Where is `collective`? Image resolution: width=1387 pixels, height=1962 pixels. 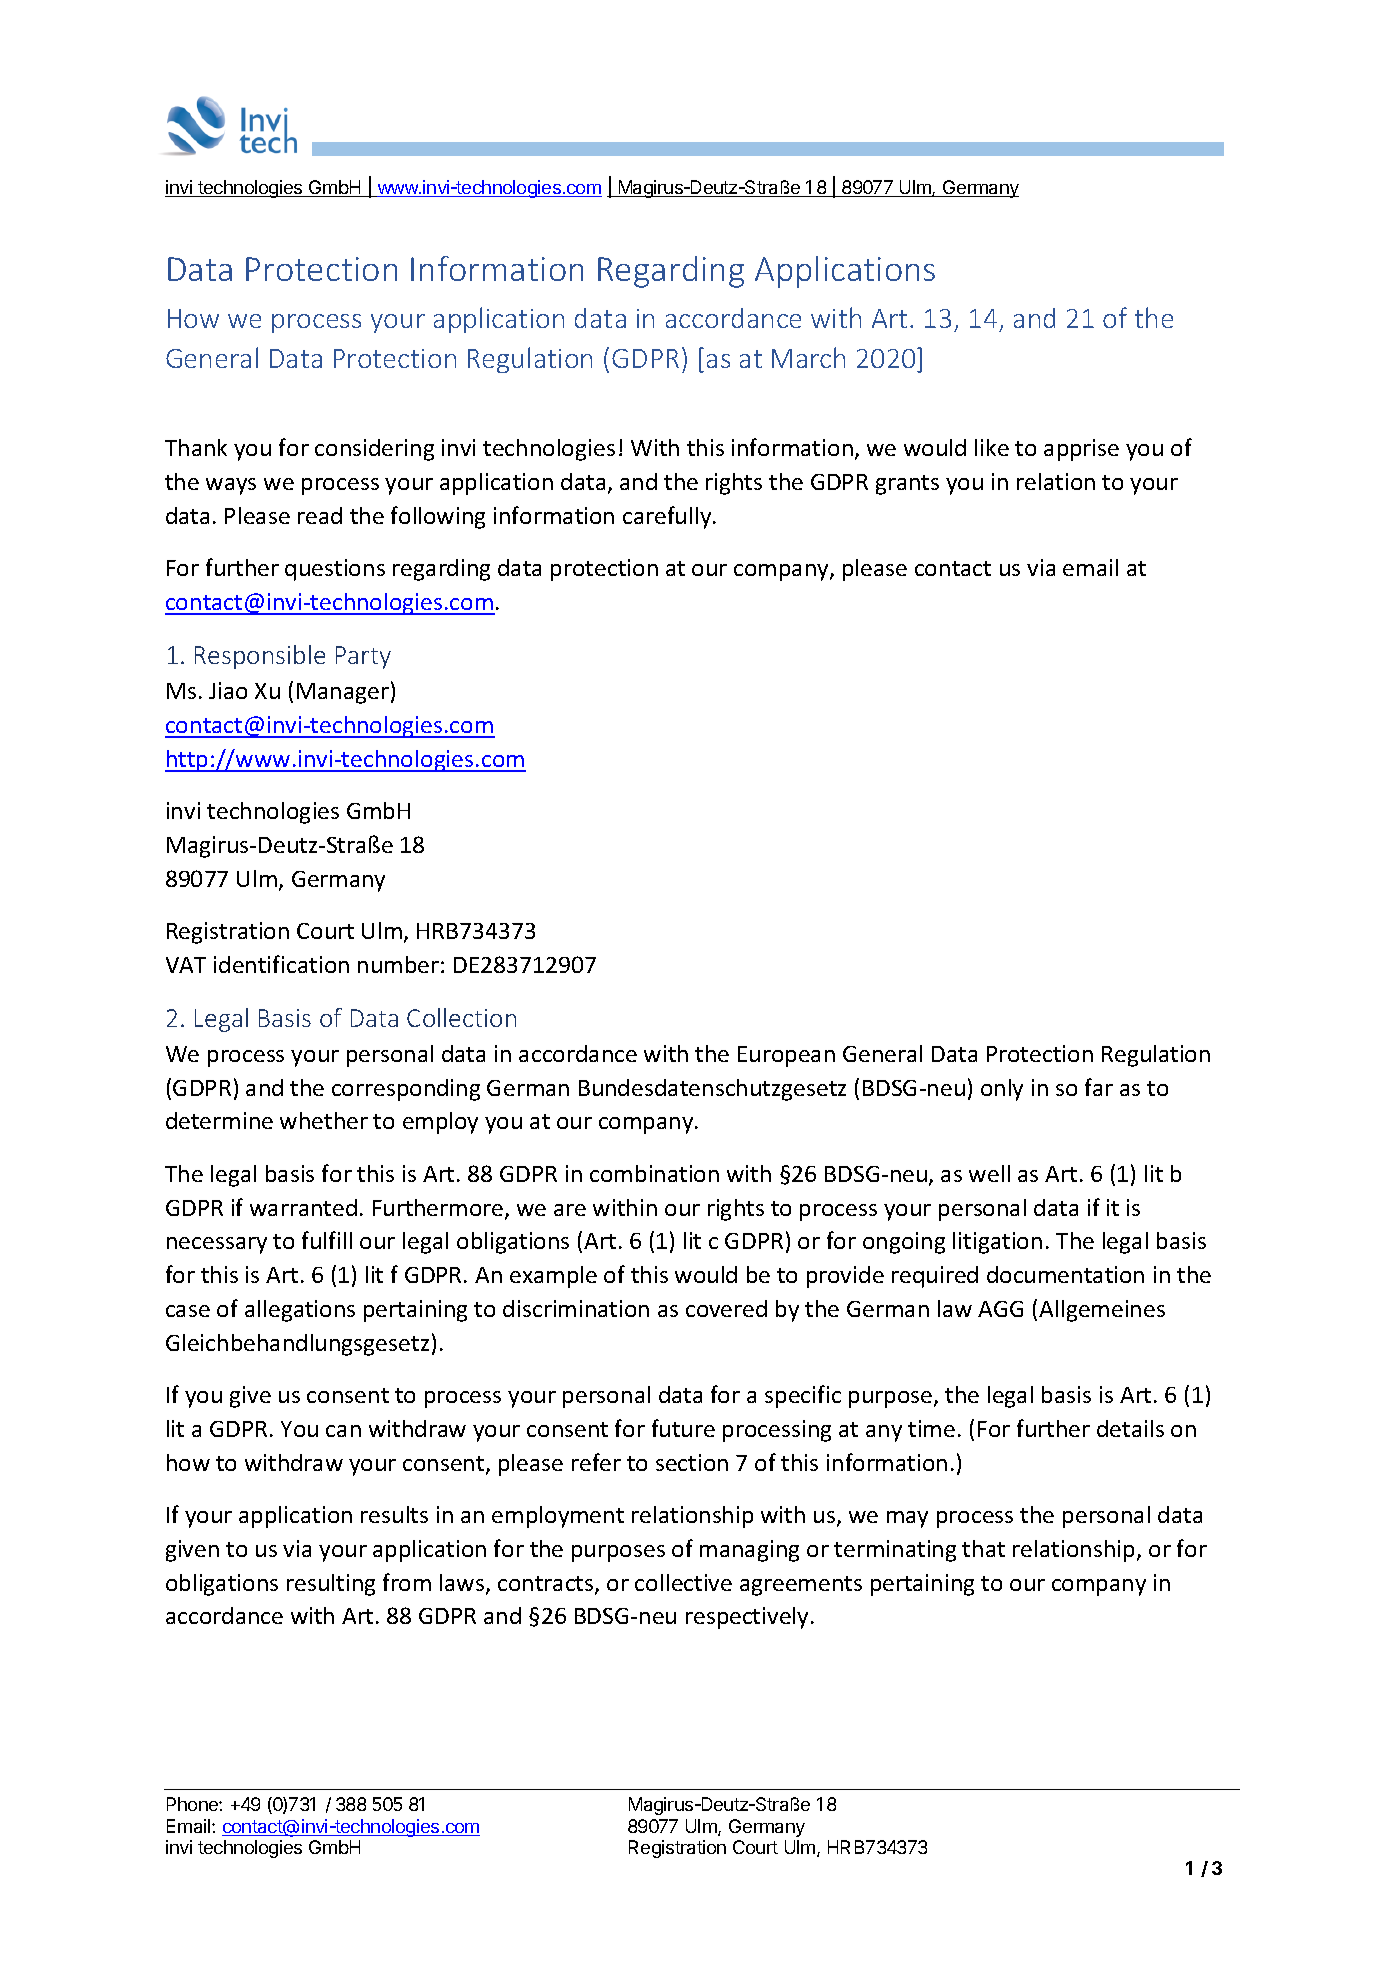 collective is located at coordinates (683, 1582).
